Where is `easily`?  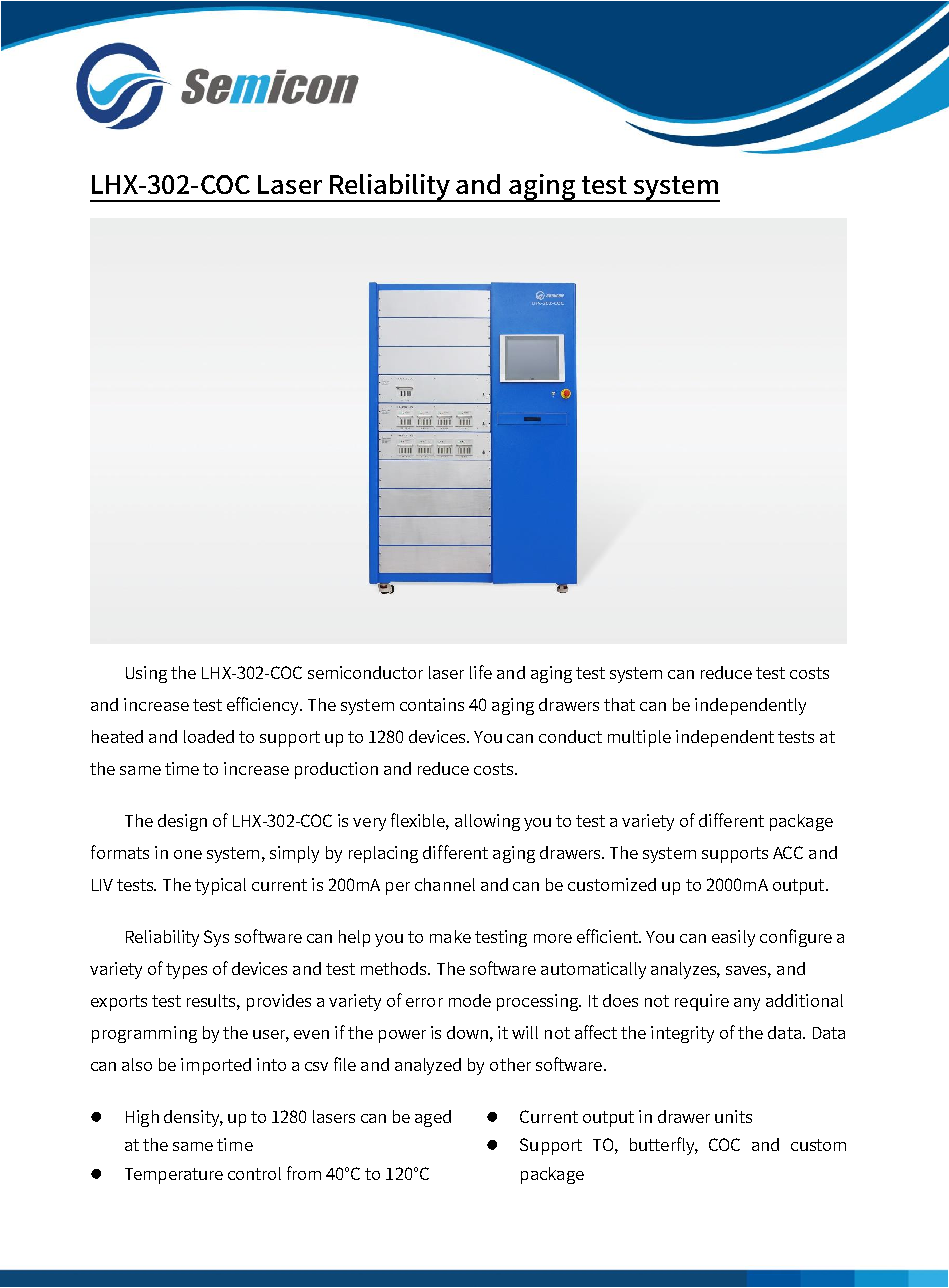 easily is located at coordinates (733, 938).
